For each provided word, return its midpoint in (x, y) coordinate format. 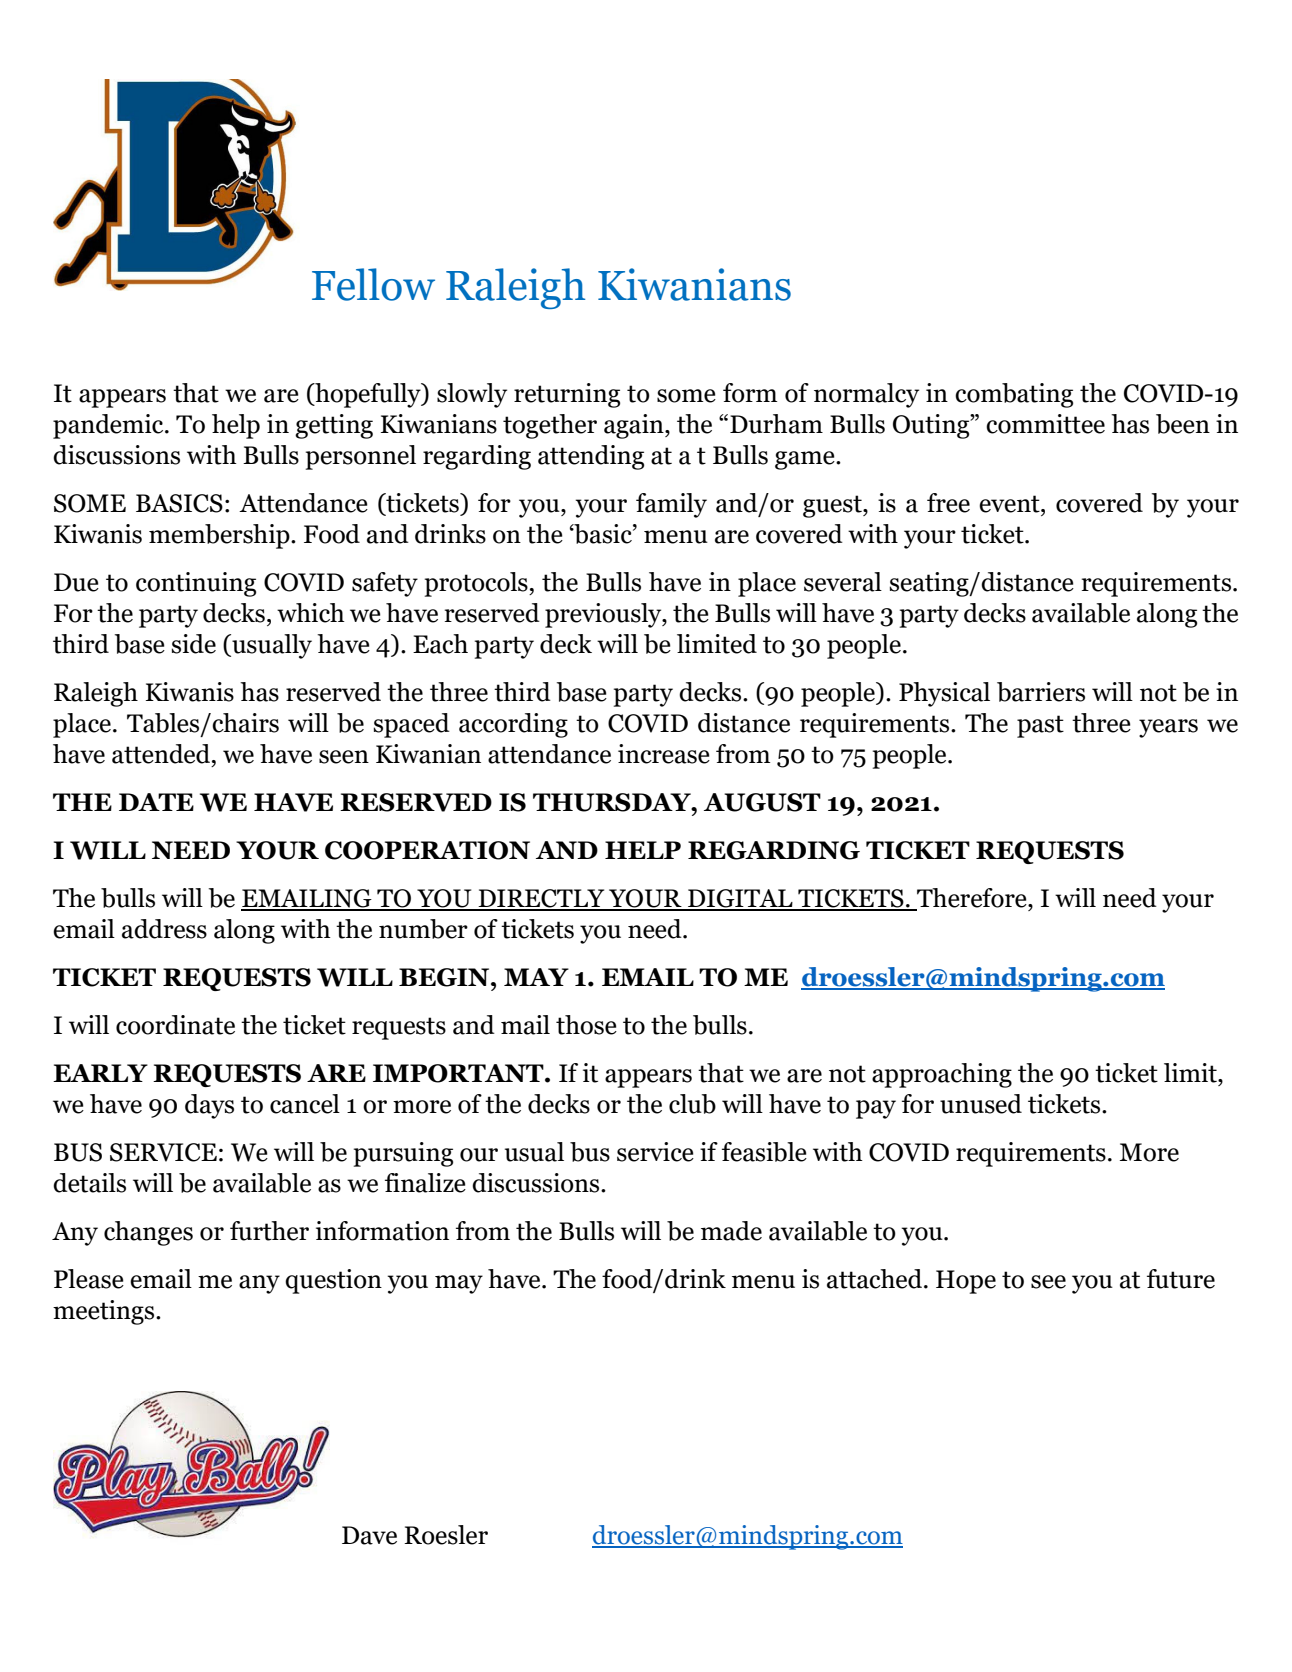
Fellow (373, 284)
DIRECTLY (541, 899)
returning (567, 395)
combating (1014, 395)
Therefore (972, 899)
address (164, 929)
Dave (369, 1535)
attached (876, 1279)
